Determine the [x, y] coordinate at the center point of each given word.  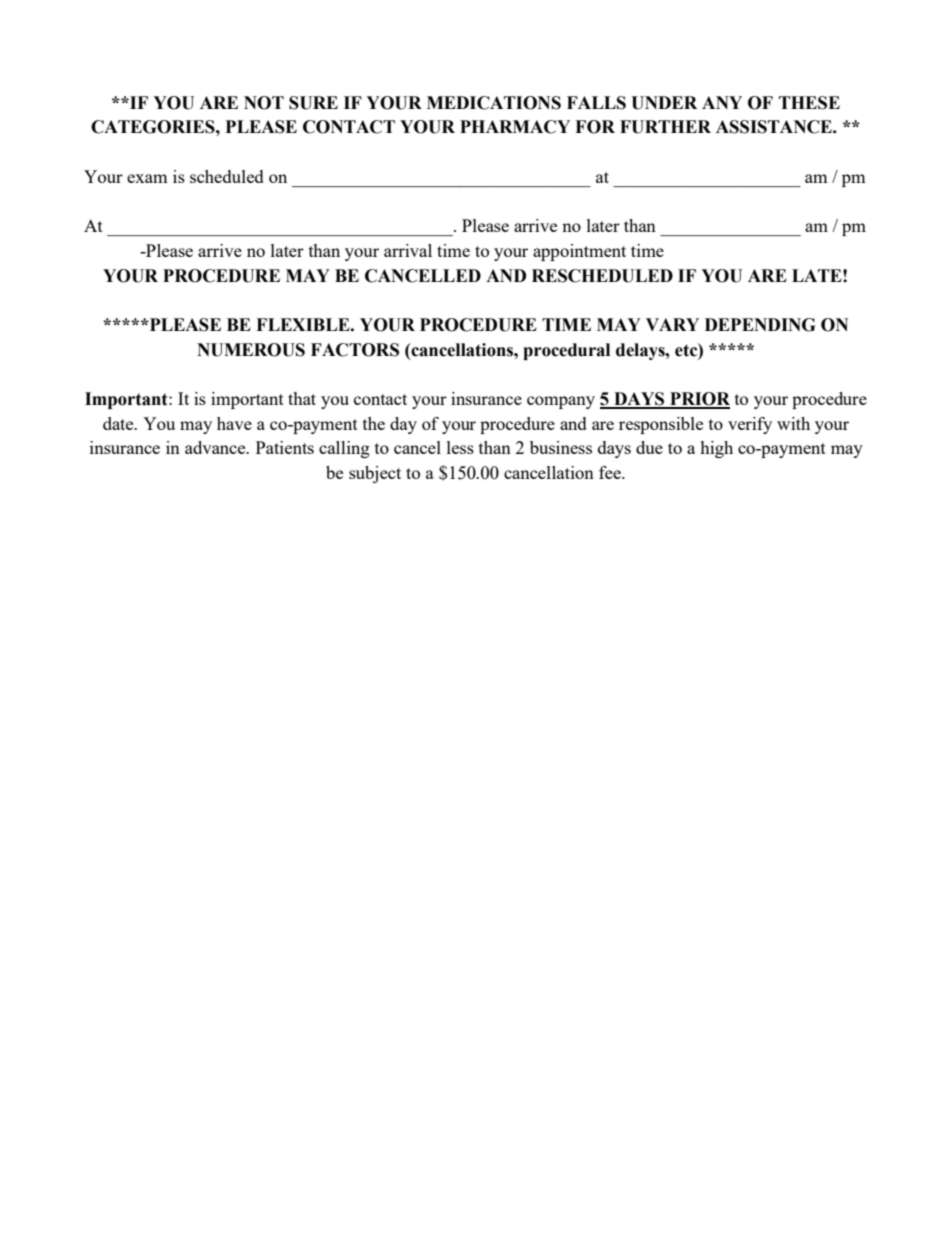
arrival [408, 250]
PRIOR [699, 400]
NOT [264, 103]
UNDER [664, 103]
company [561, 402]
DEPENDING [760, 325]
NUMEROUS [251, 350]
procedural [566, 351]
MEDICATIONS [494, 103]
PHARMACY [515, 127]
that [302, 398]
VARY [672, 324]
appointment [579, 252]
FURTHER [665, 127]
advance [216, 447]
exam [147, 178]
